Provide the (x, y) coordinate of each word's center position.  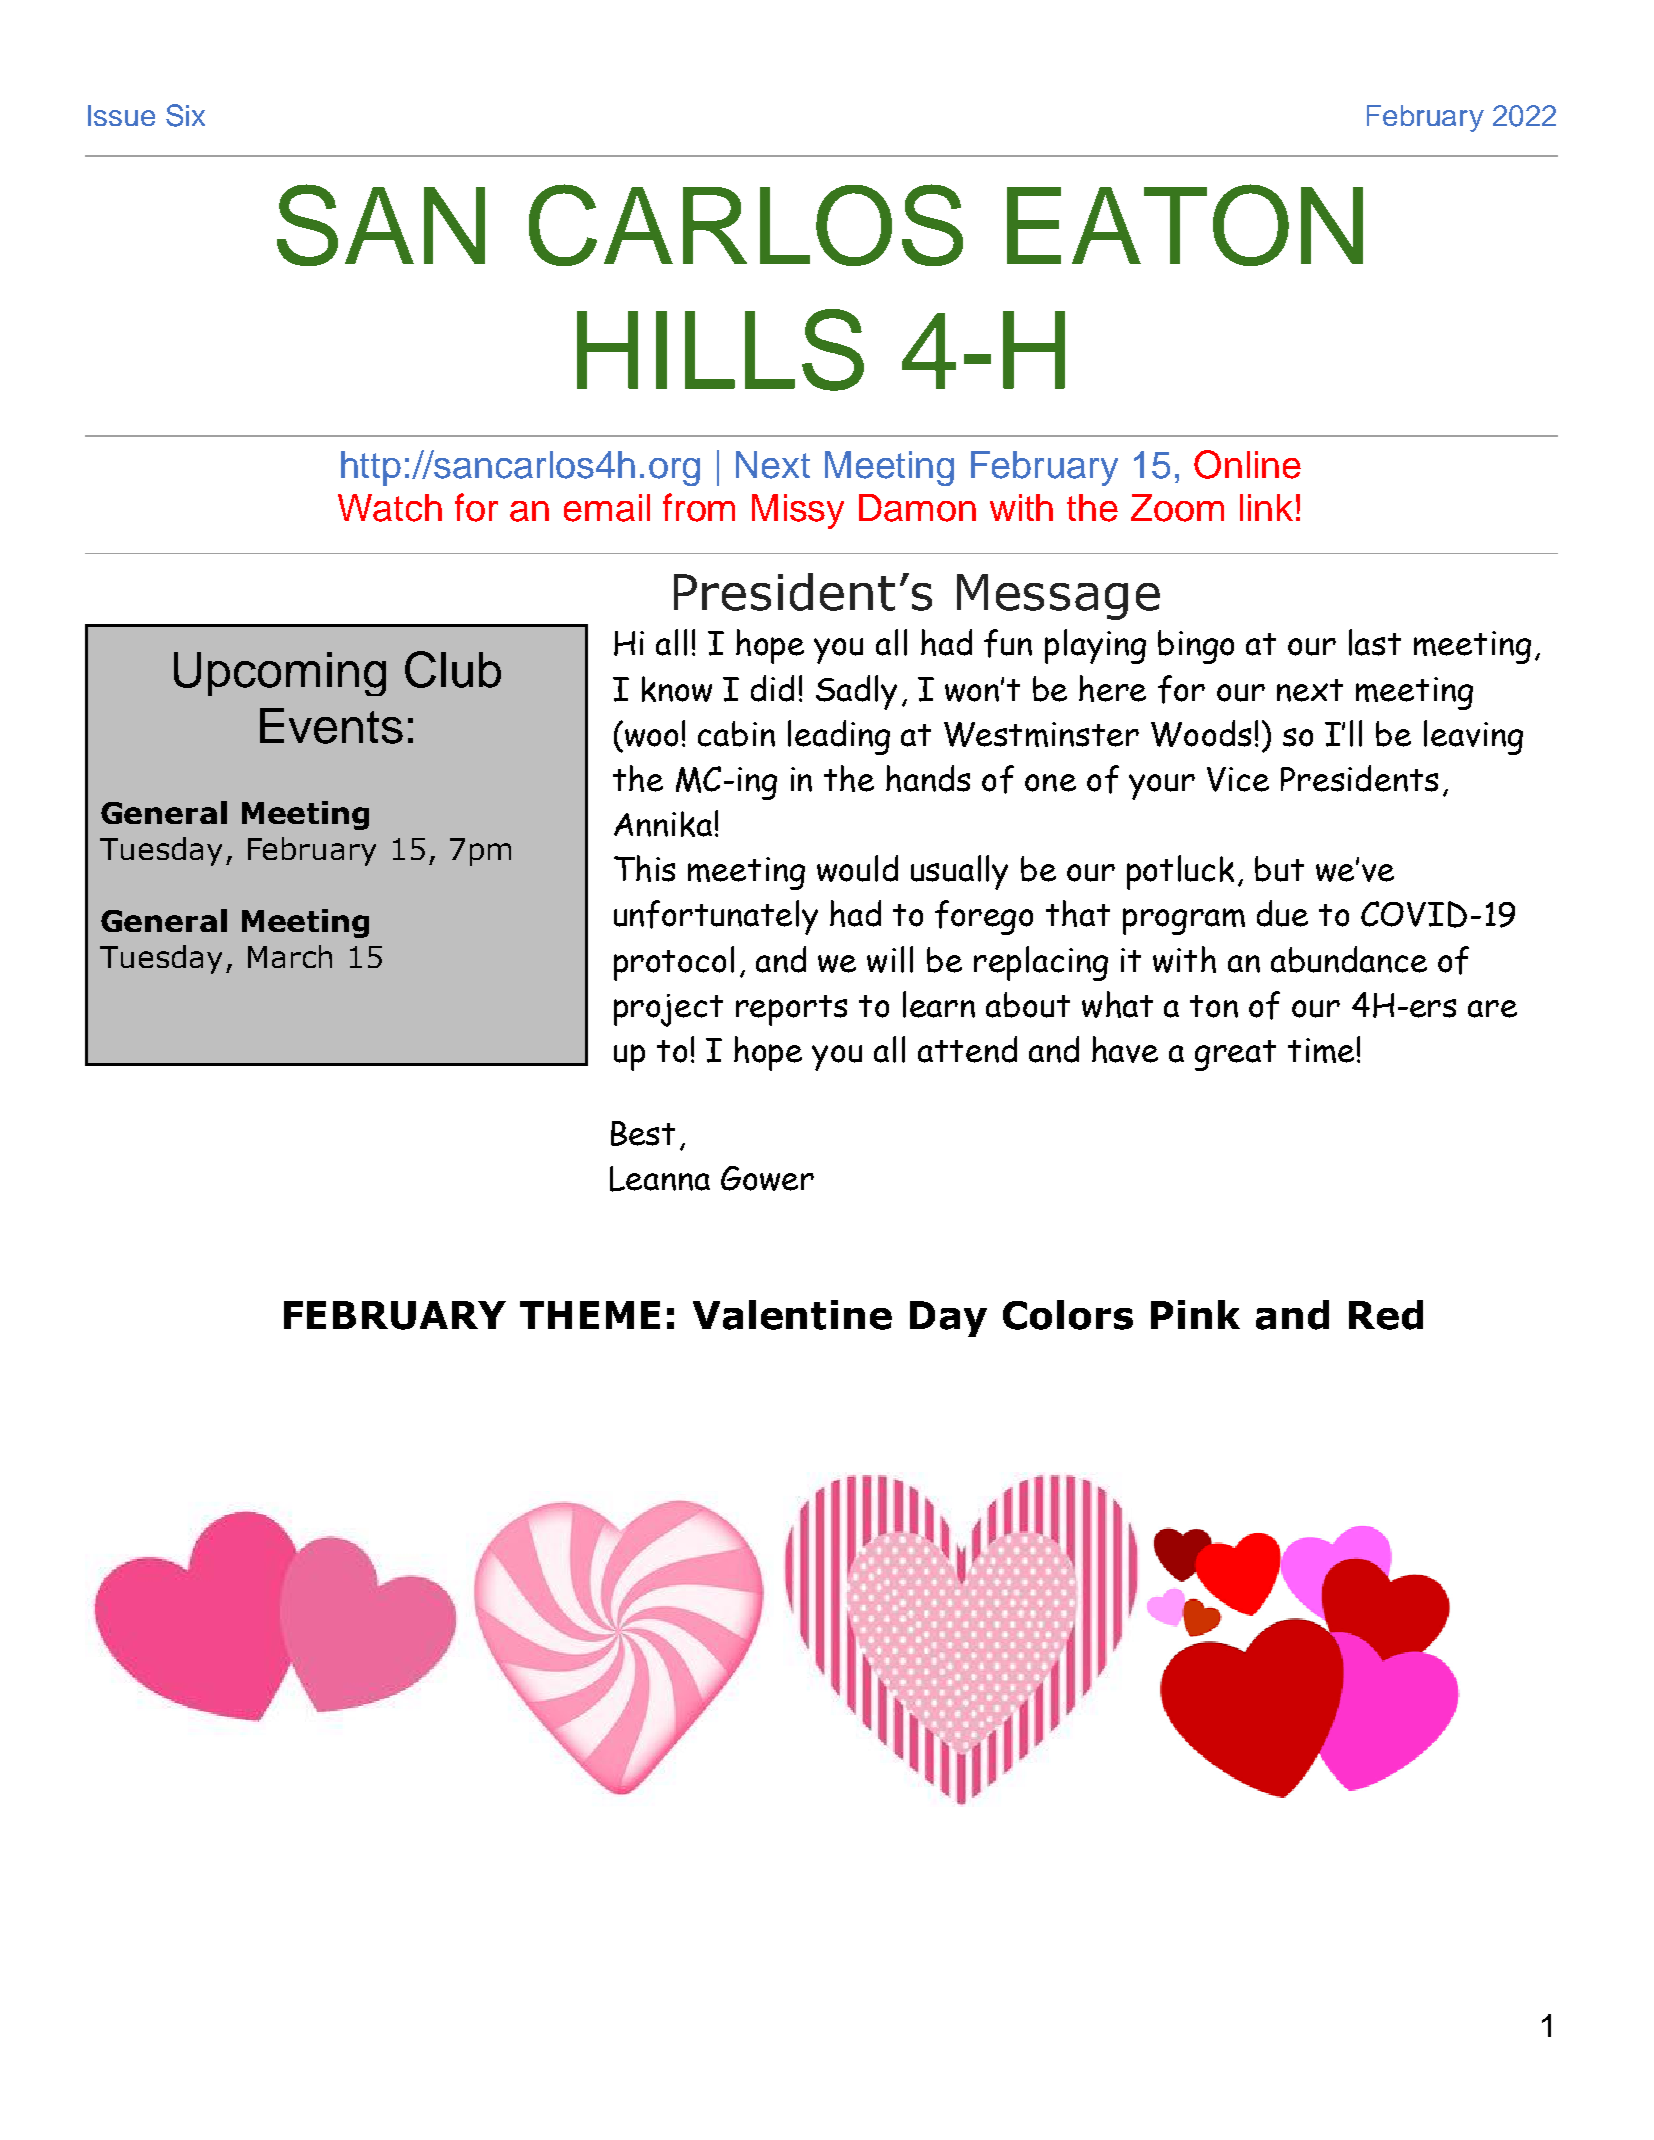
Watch (390, 508)
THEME (590, 1315)
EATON (1185, 225)
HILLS (720, 350)
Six (185, 115)
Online (1247, 464)
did (772, 688)
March (290, 956)
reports (791, 1010)
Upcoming (280, 674)
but (1279, 869)
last (1375, 642)
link (1266, 507)
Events (331, 726)
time (1321, 1050)
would (857, 868)
